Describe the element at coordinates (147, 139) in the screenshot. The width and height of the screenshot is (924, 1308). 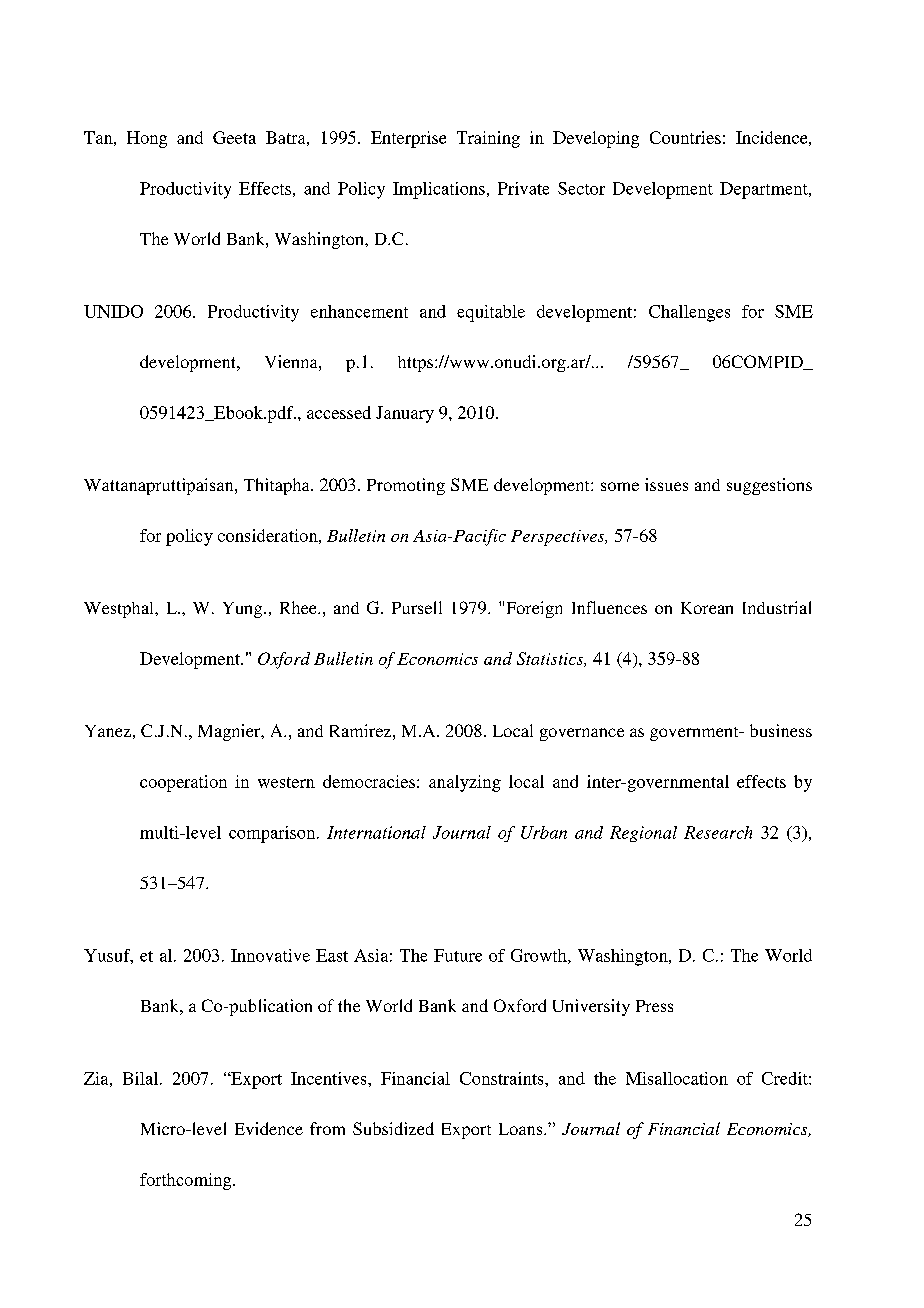
I see `Hong` at that location.
